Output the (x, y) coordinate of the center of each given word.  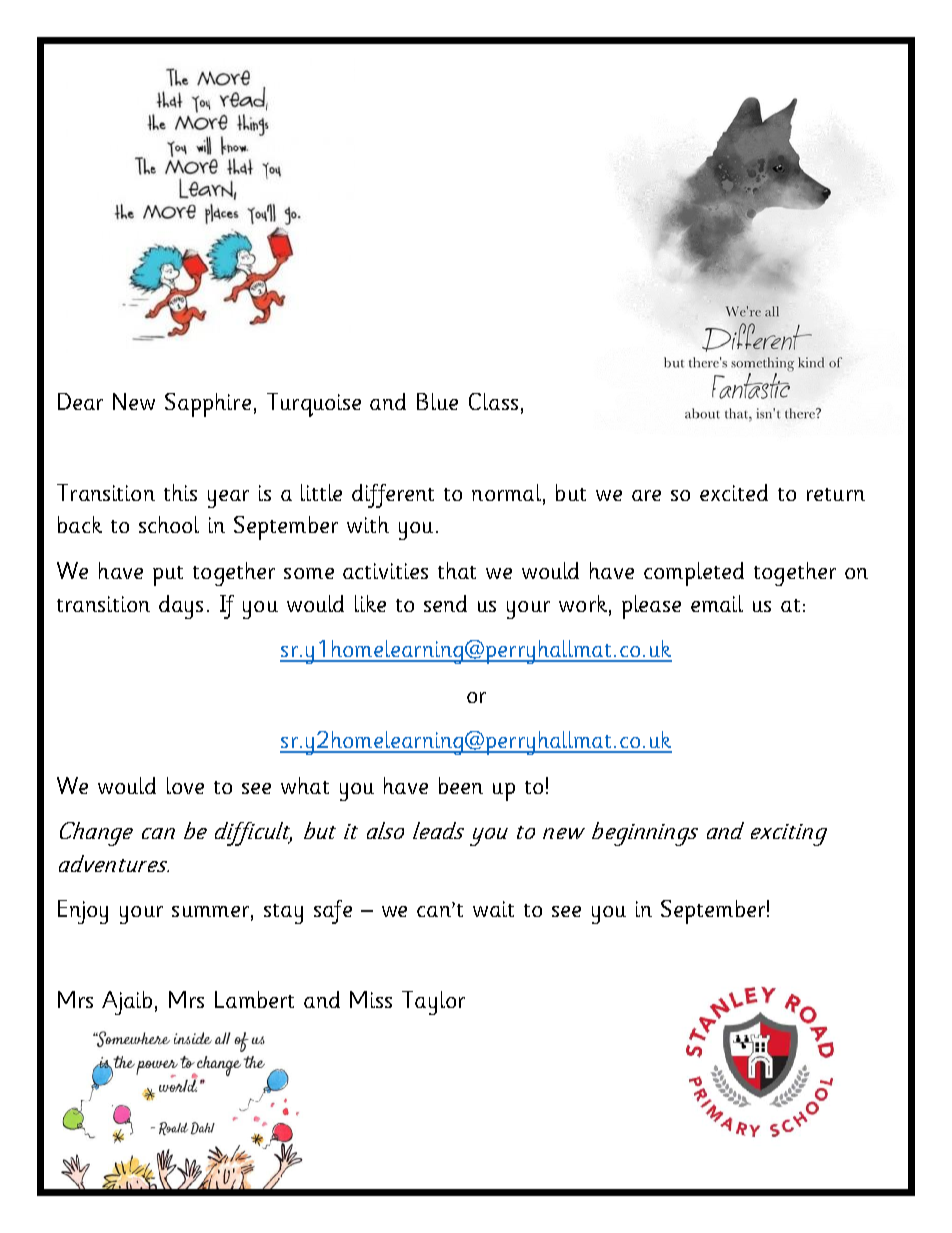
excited (734, 492)
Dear (80, 401)
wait (493, 909)
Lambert (254, 999)
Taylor (433, 1003)
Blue (437, 401)
